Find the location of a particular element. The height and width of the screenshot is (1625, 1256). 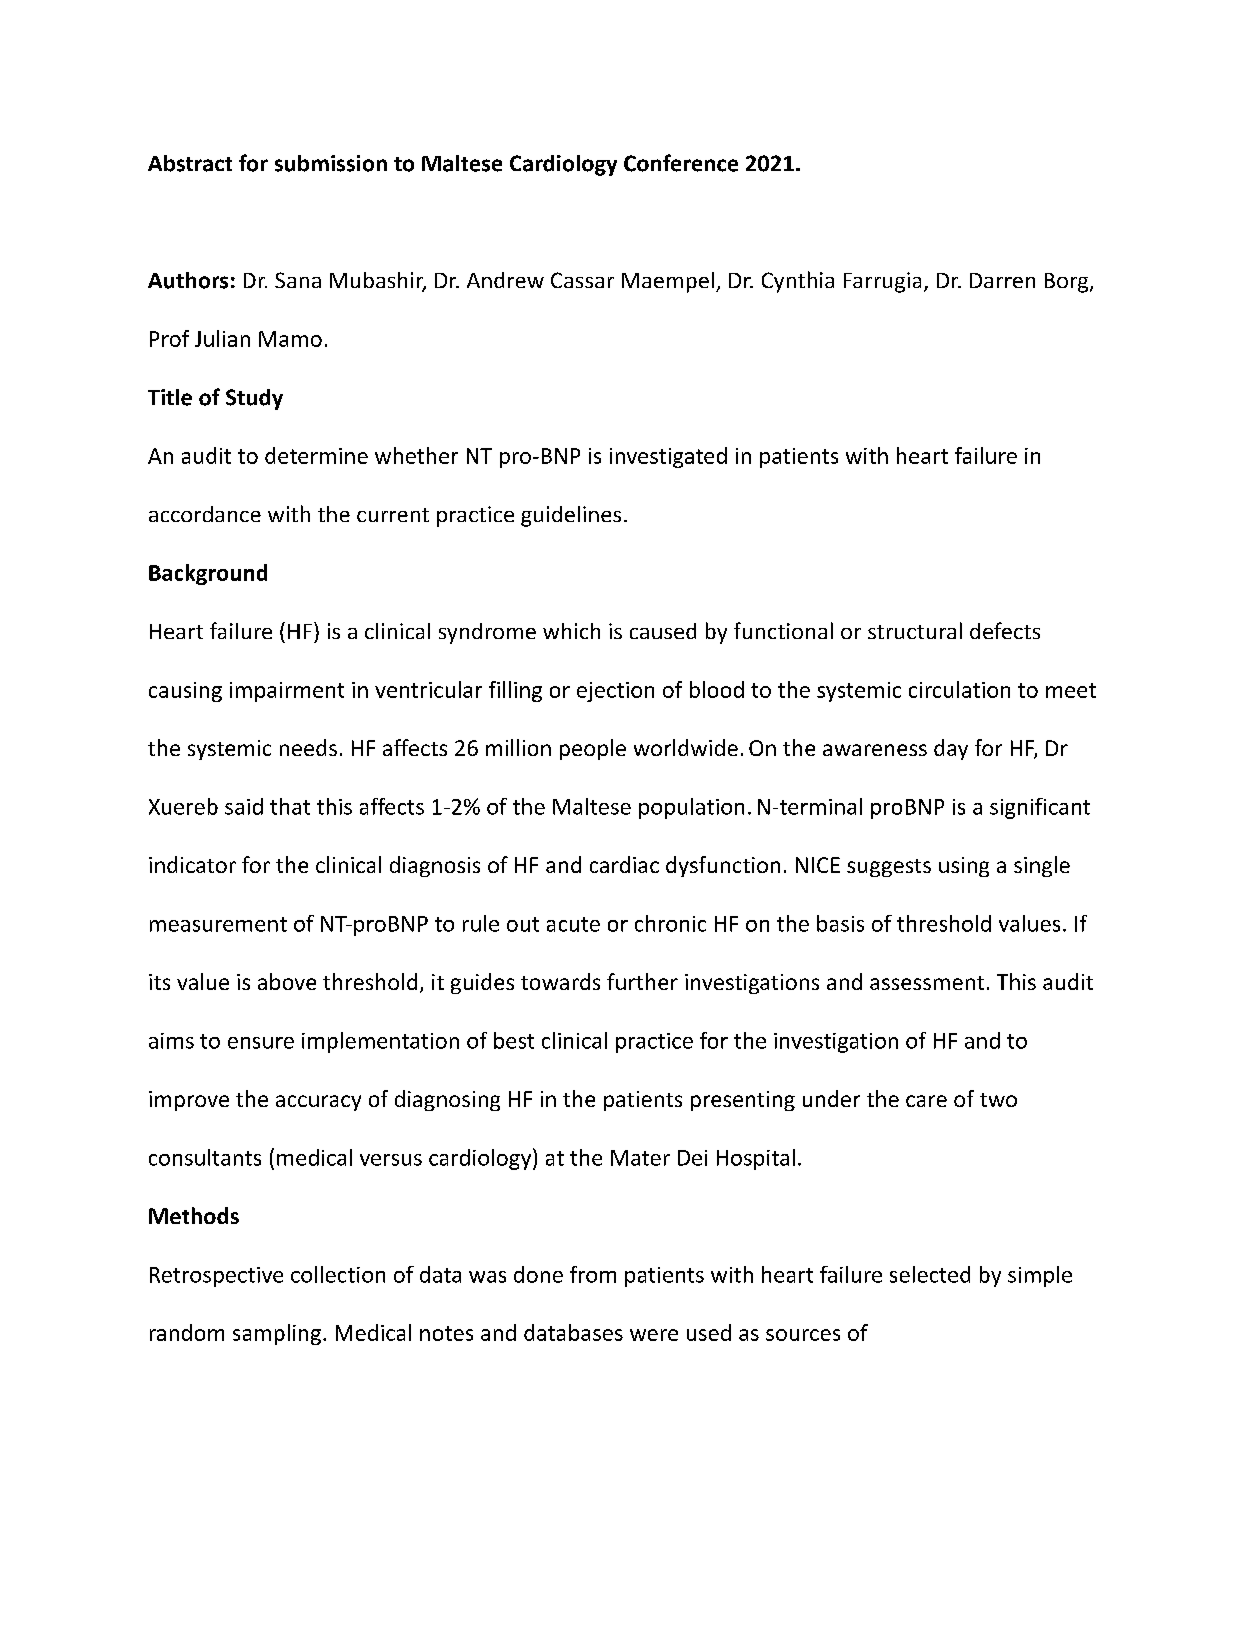

sampling is located at coordinates (277, 1334).
